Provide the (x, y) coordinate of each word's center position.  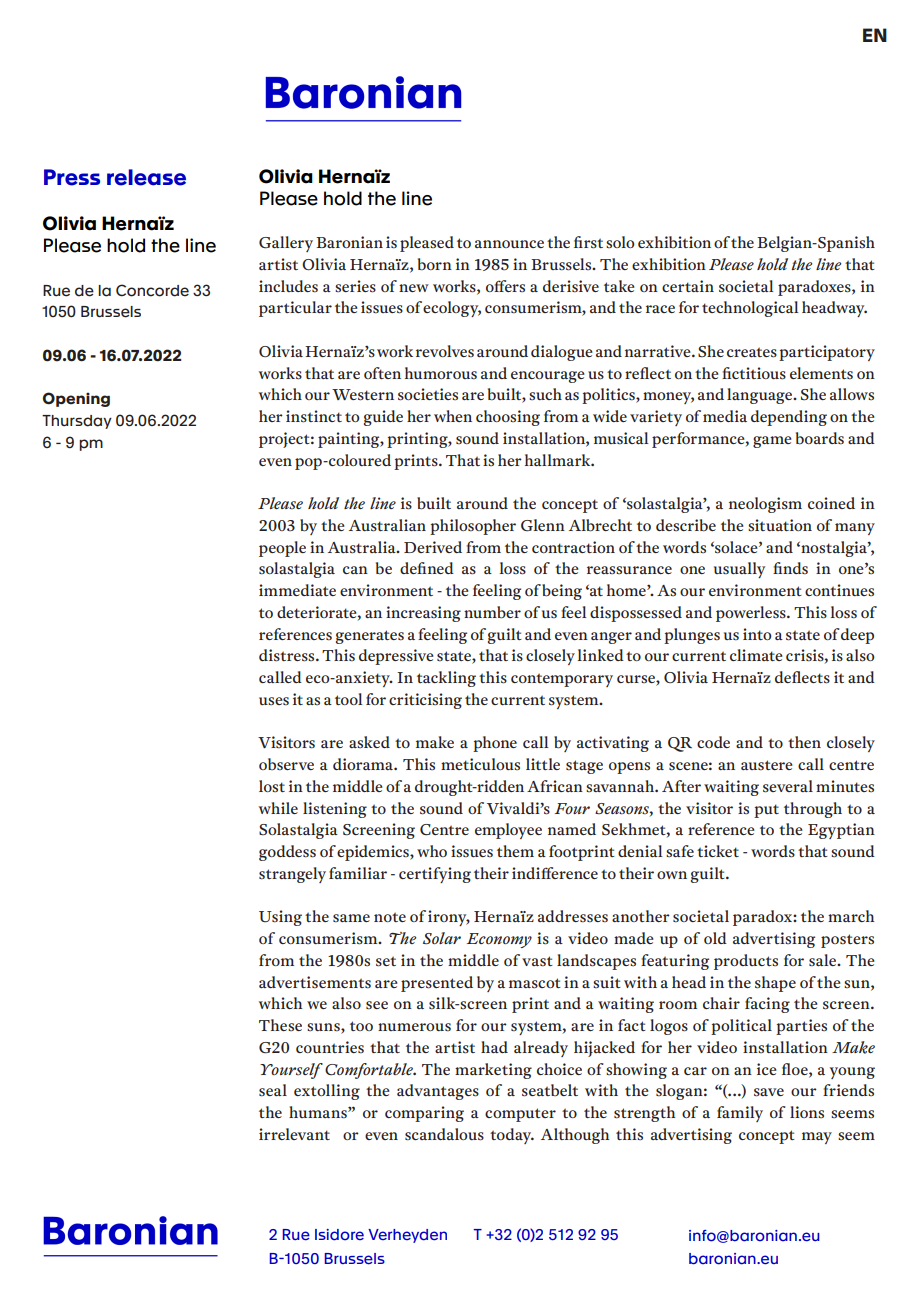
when (453, 416)
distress (288, 655)
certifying (435, 875)
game (772, 442)
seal (273, 1090)
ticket (718, 851)
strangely (292, 875)
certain (688, 286)
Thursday (77, 422)
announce (509, 244)
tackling (446, 679)
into (757, 634)
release (146, 177)
